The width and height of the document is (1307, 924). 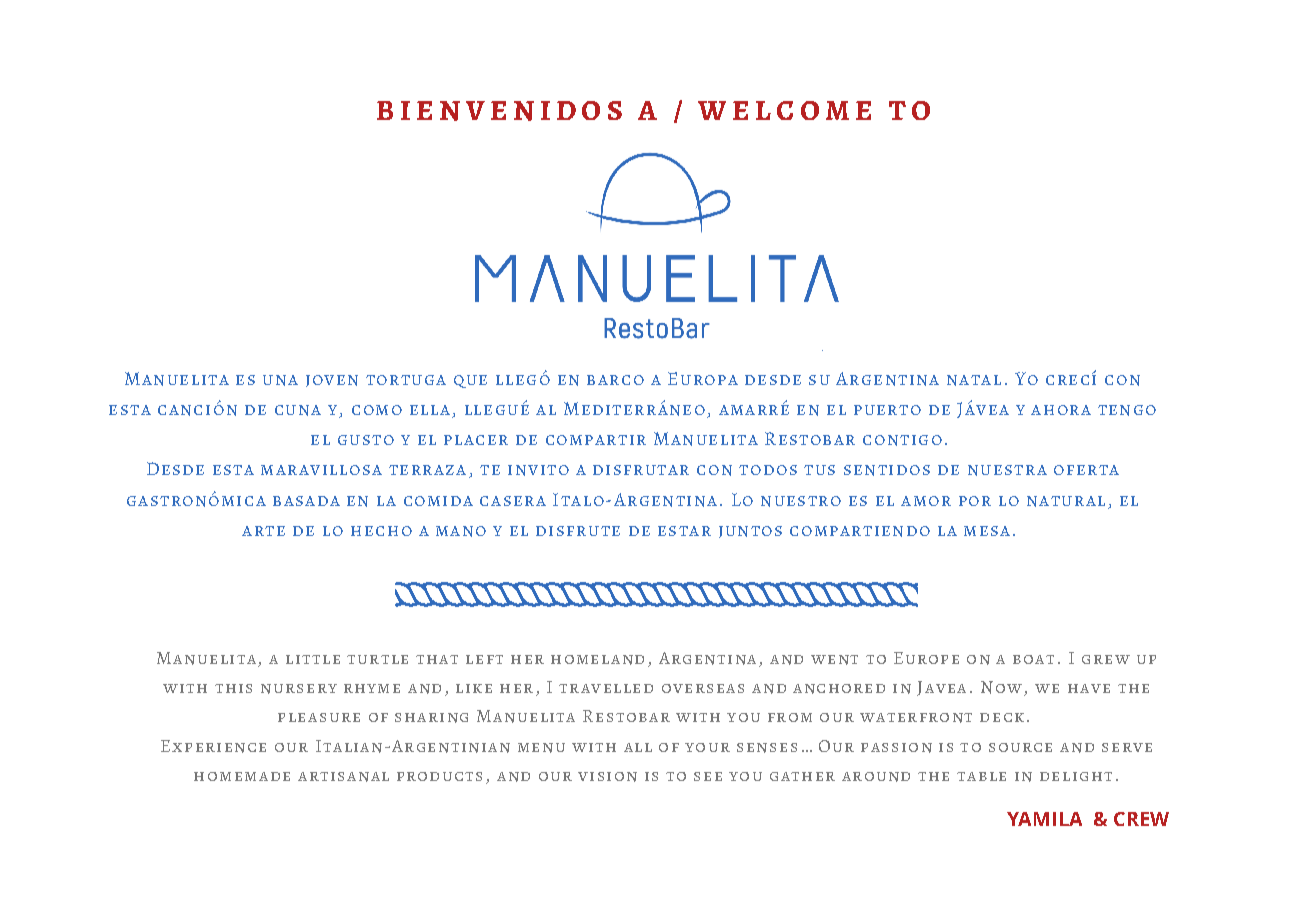 I want to click on Europa, so click(x=703, y=378).
